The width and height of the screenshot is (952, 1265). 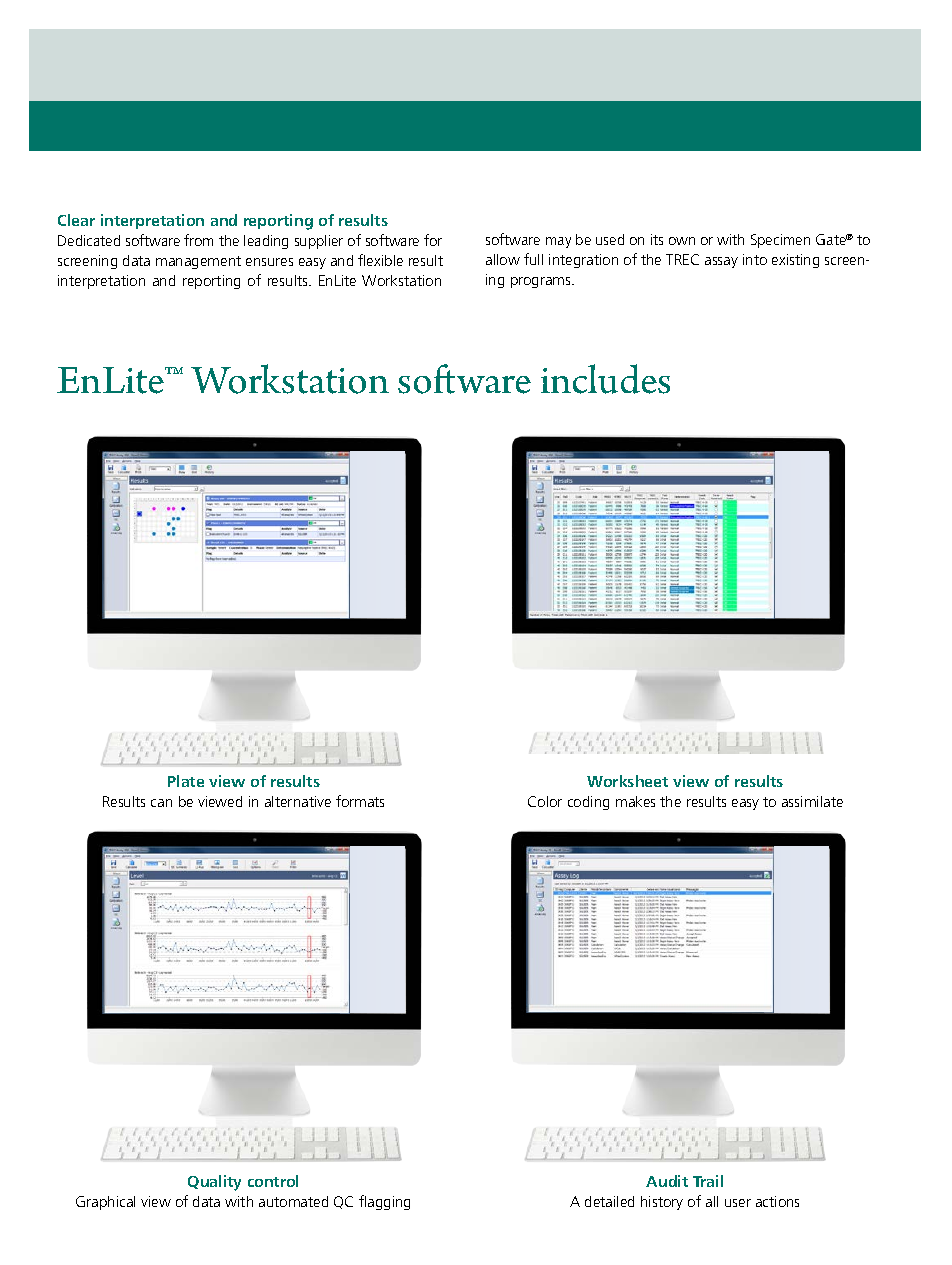 What do you see at coordinates (708, 1181) in the screenshot?
I see `Trail` at bounding box center [708, 1181].
